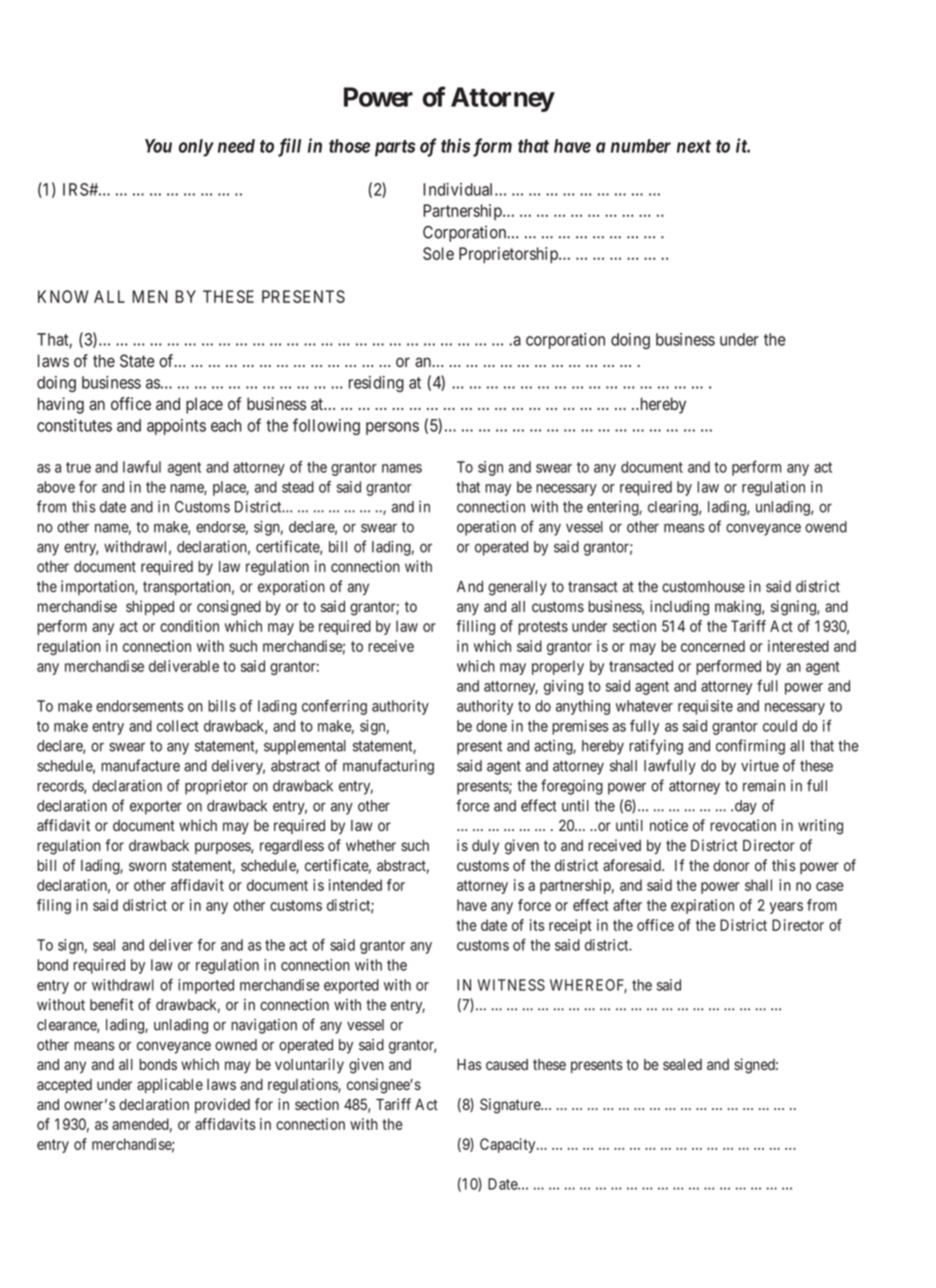 This screenshot has height=1288, width=936. Describe the element at coordinates (507, 1065) in the screenshot. I see `caused` at that location.
